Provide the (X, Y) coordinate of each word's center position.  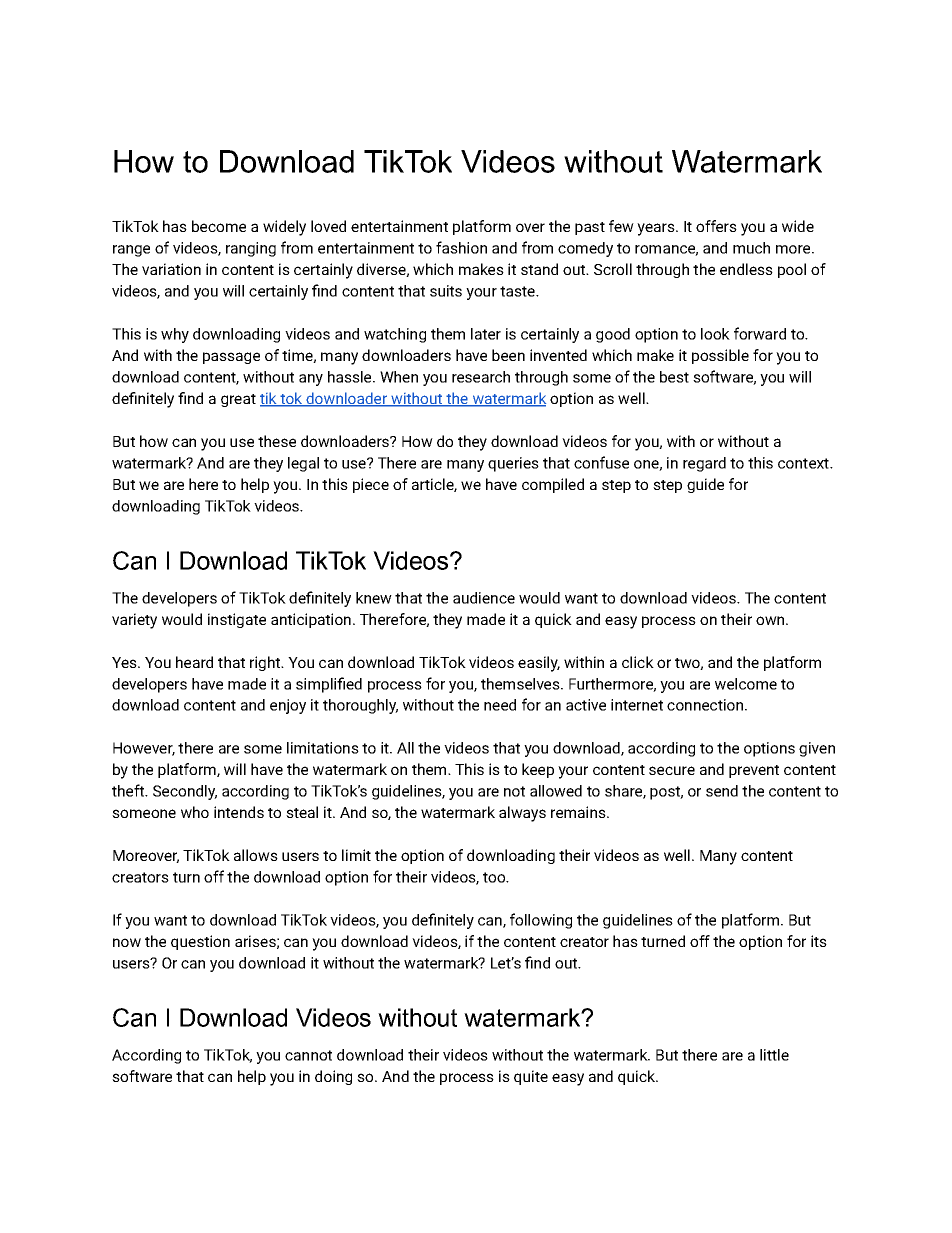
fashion (461, 247)
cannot (308, 1055)
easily (539, 664)
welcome (746, 684)
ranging (251, 249)
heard (194, 662)
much (751, 248)
